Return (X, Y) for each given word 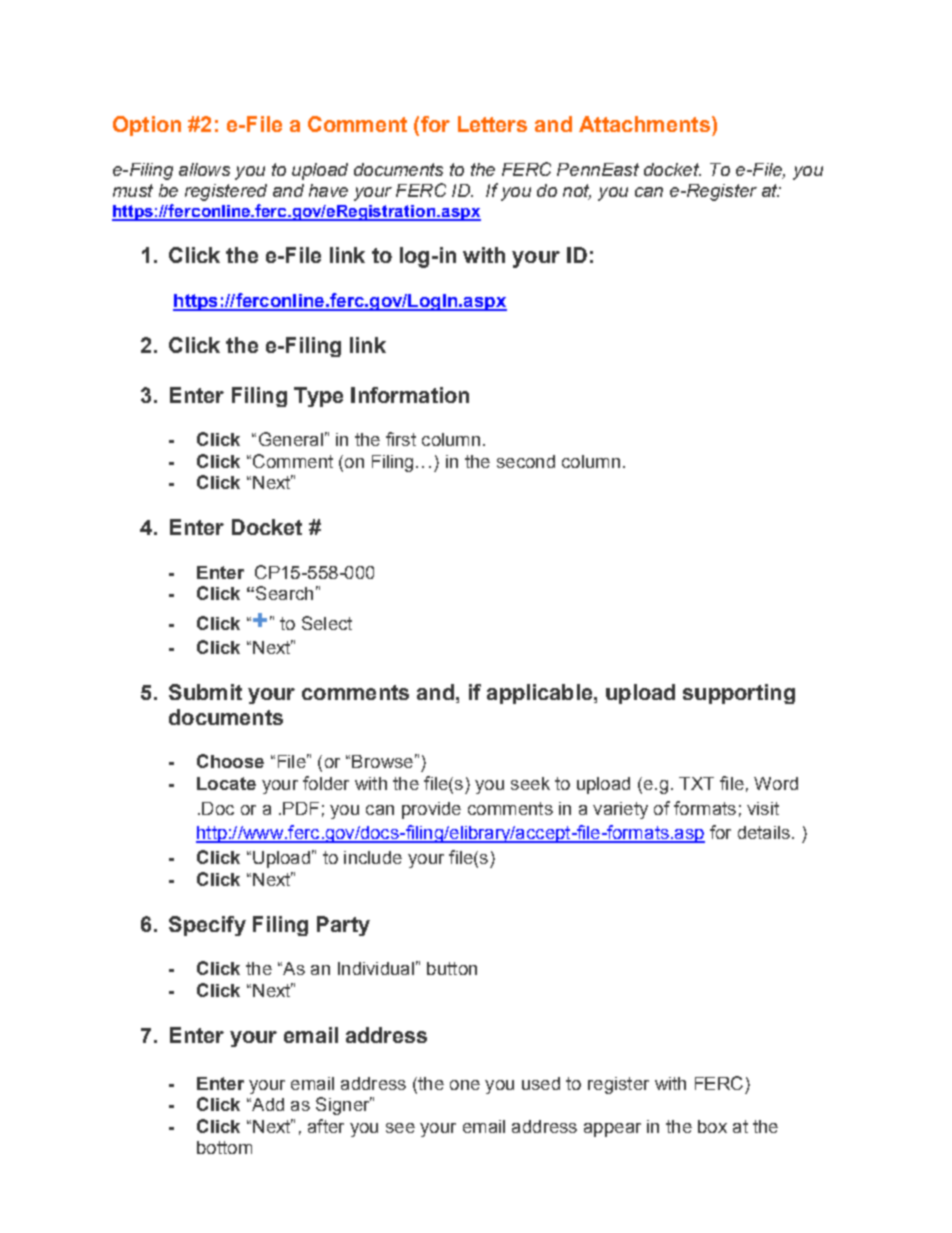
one (465, 1085)
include (373, 857)
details (764, 832)
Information (410, 395)
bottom (224, 1147)
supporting (739, 694)
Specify (207, 926)
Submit (205, 692)
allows (204, 169)
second (526, 461)
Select (327, 623)
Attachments (644, 124)
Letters (492, 124)
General (291, 439)
